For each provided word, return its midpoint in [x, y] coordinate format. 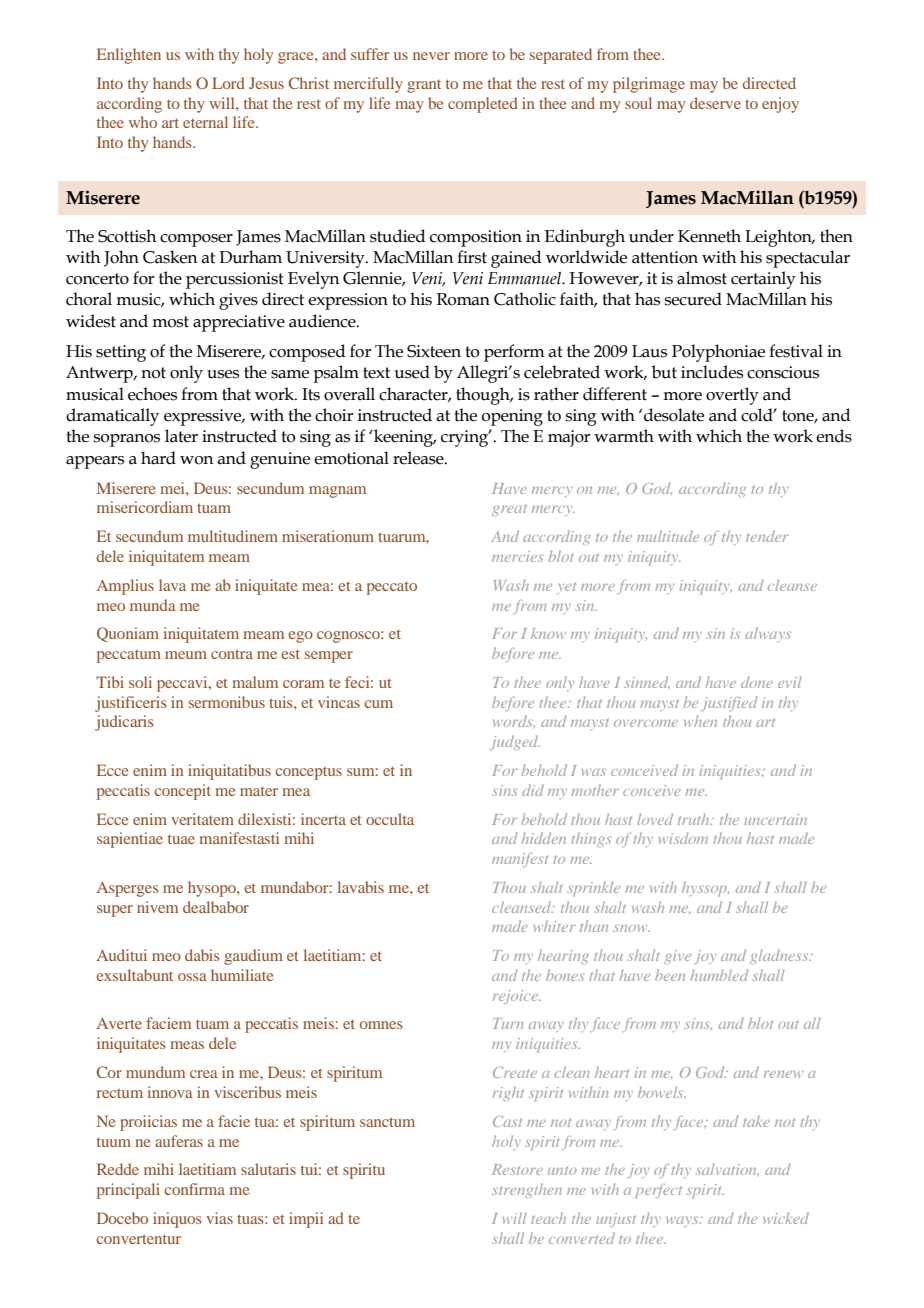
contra [232, 654]
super [115, 911]
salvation [727, 1170]
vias [219, 1218]
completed [483, 105]
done [757, 682]
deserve [715, 103]
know [548, 633]
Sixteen [434, 351]
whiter [555, 926]
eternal [205, 122]
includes [712, 372]
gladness [780, 956]
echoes [152, 394]
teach [548, 1218]
